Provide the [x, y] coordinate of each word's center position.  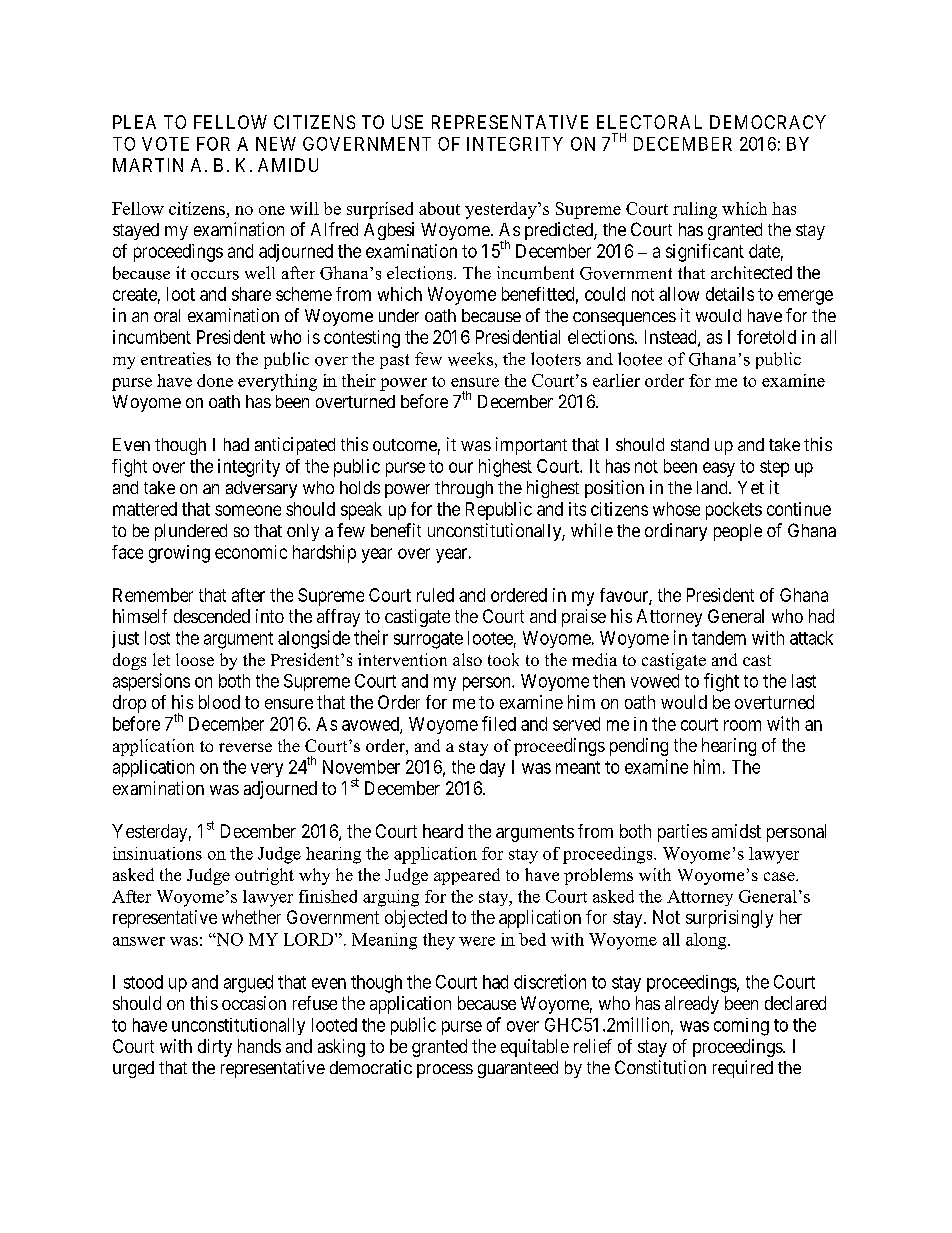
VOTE [165, 144]
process [445, 1071]
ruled [435, 595]
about [439, 208]
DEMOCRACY [768, 122]
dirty [215, 1048]
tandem [719, 638]
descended [212, 616]
